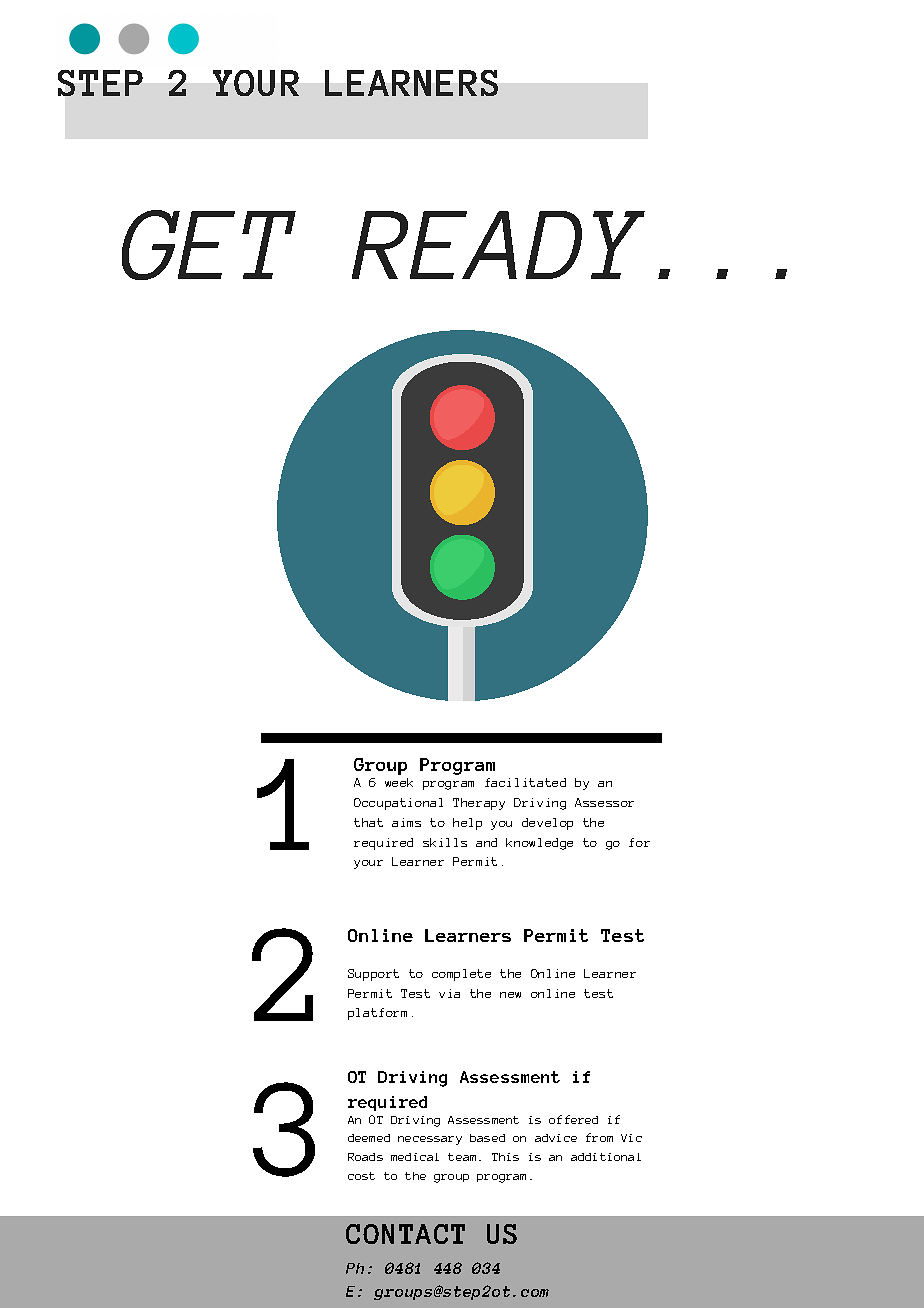 The width and height of the screenshot is (924, 1308). Describe the element at coordinates (398, 804) in the screenshot. I see `Occupational` at that location.
